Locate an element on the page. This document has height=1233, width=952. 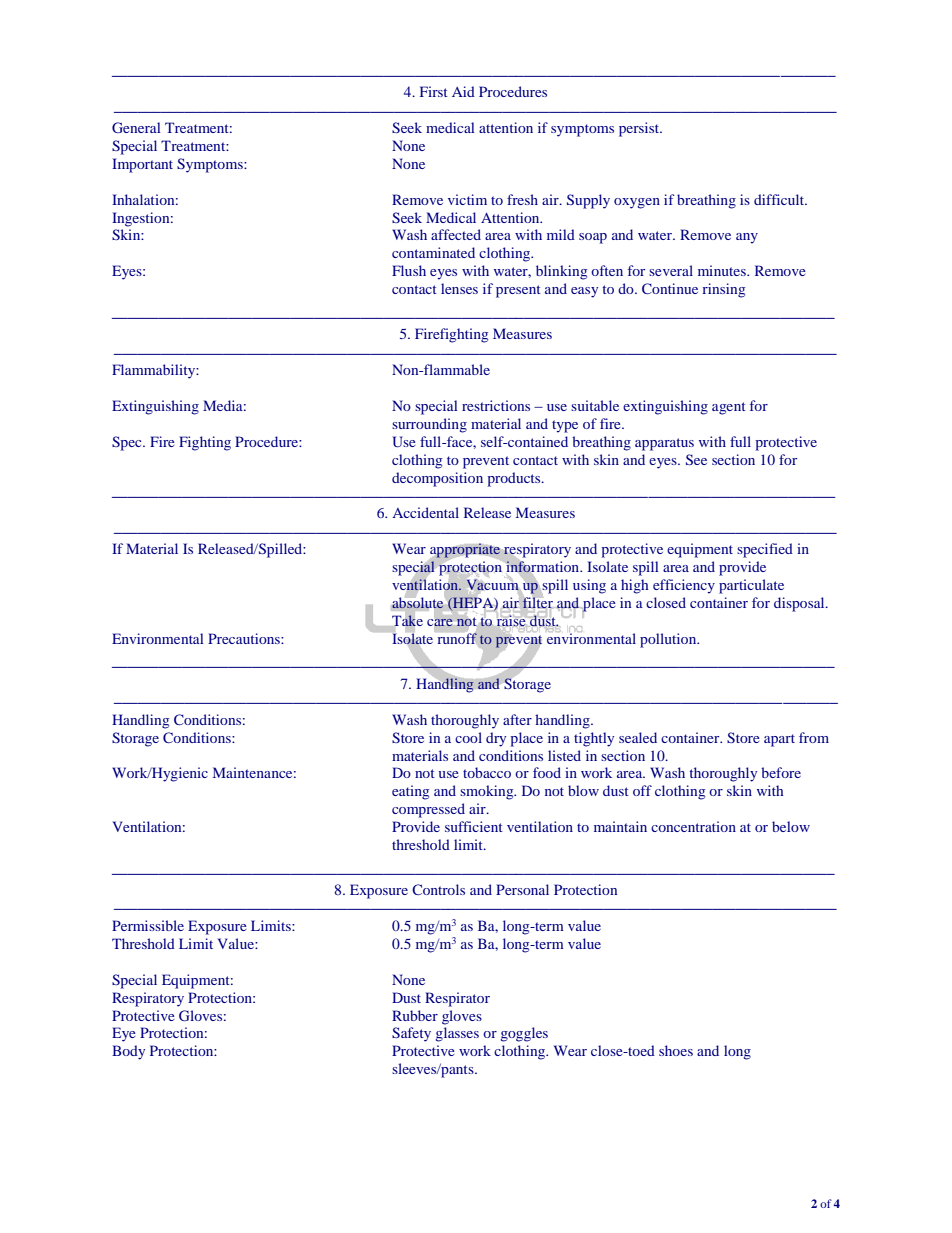
Accidental is located at coordinates (425, 512).
